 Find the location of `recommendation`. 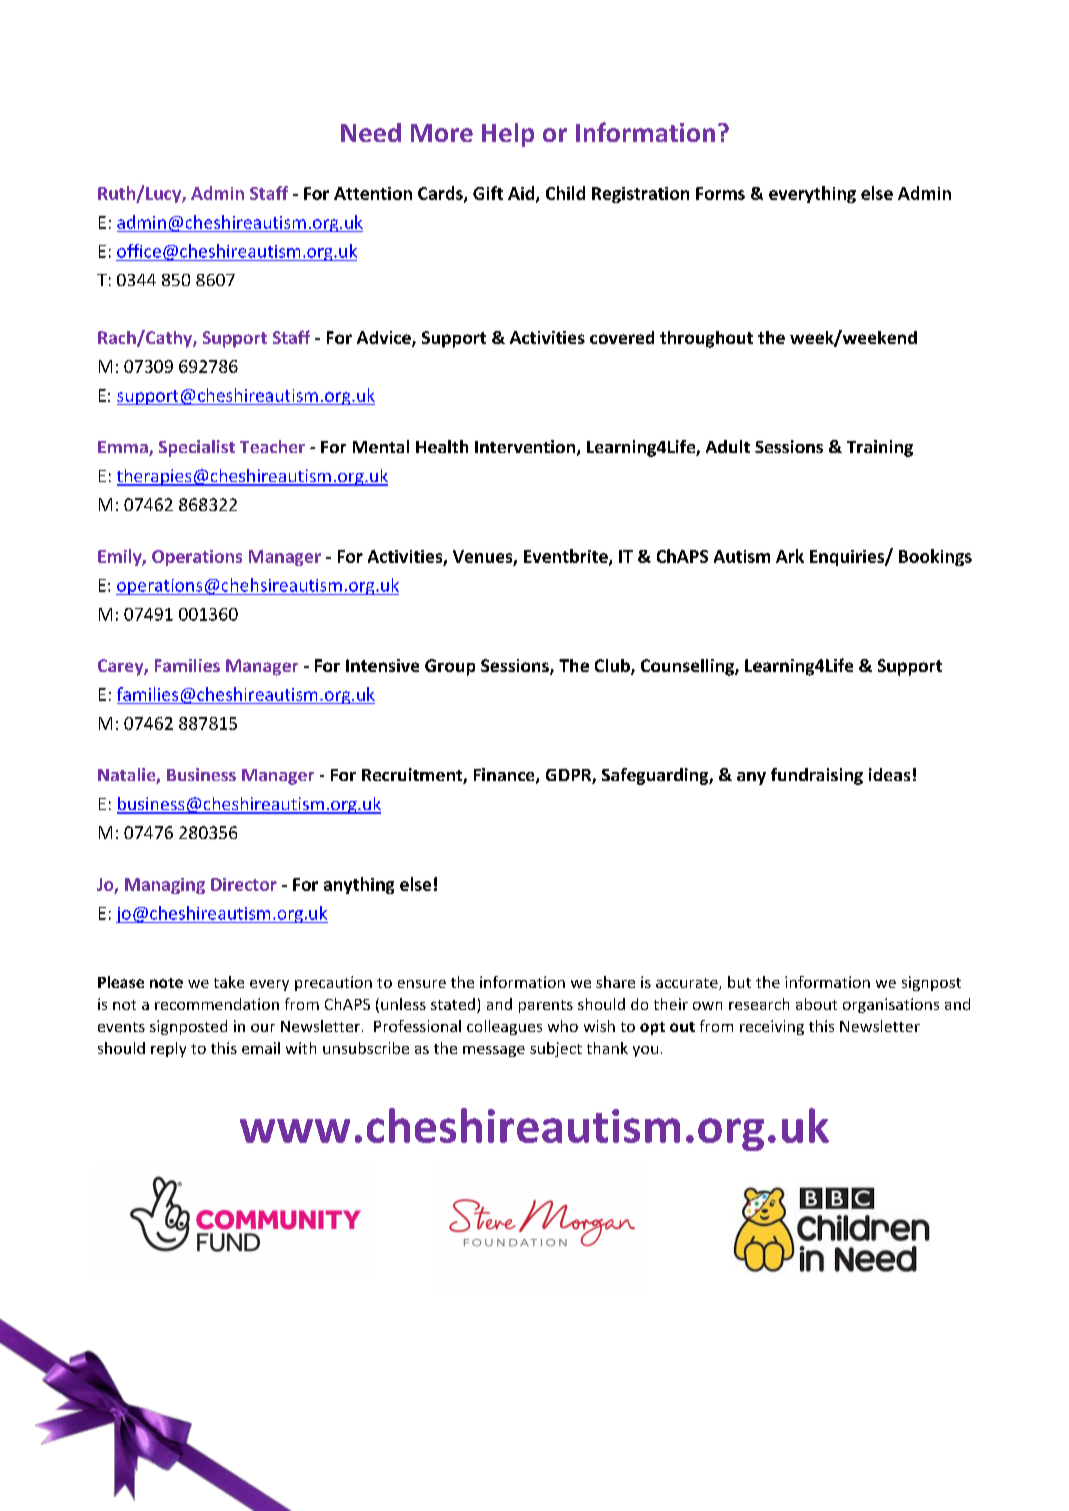

recommendation is located at coordinates (217, 1004).
